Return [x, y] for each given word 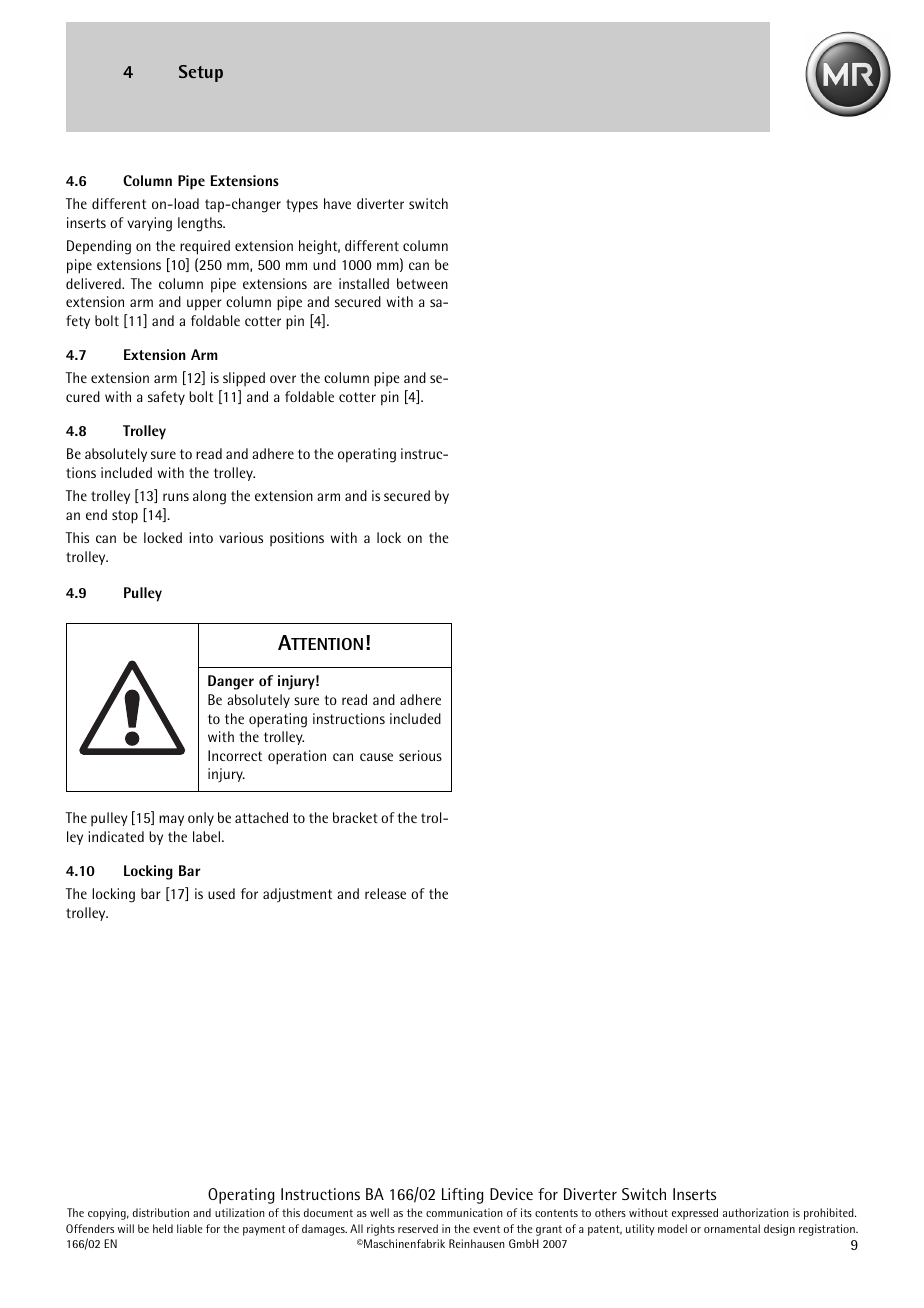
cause [376, 757]
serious [420, 755]
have [337, 203]
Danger [231, 682]
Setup [201, 73]
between [422, 283]
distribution [161, 1212]
